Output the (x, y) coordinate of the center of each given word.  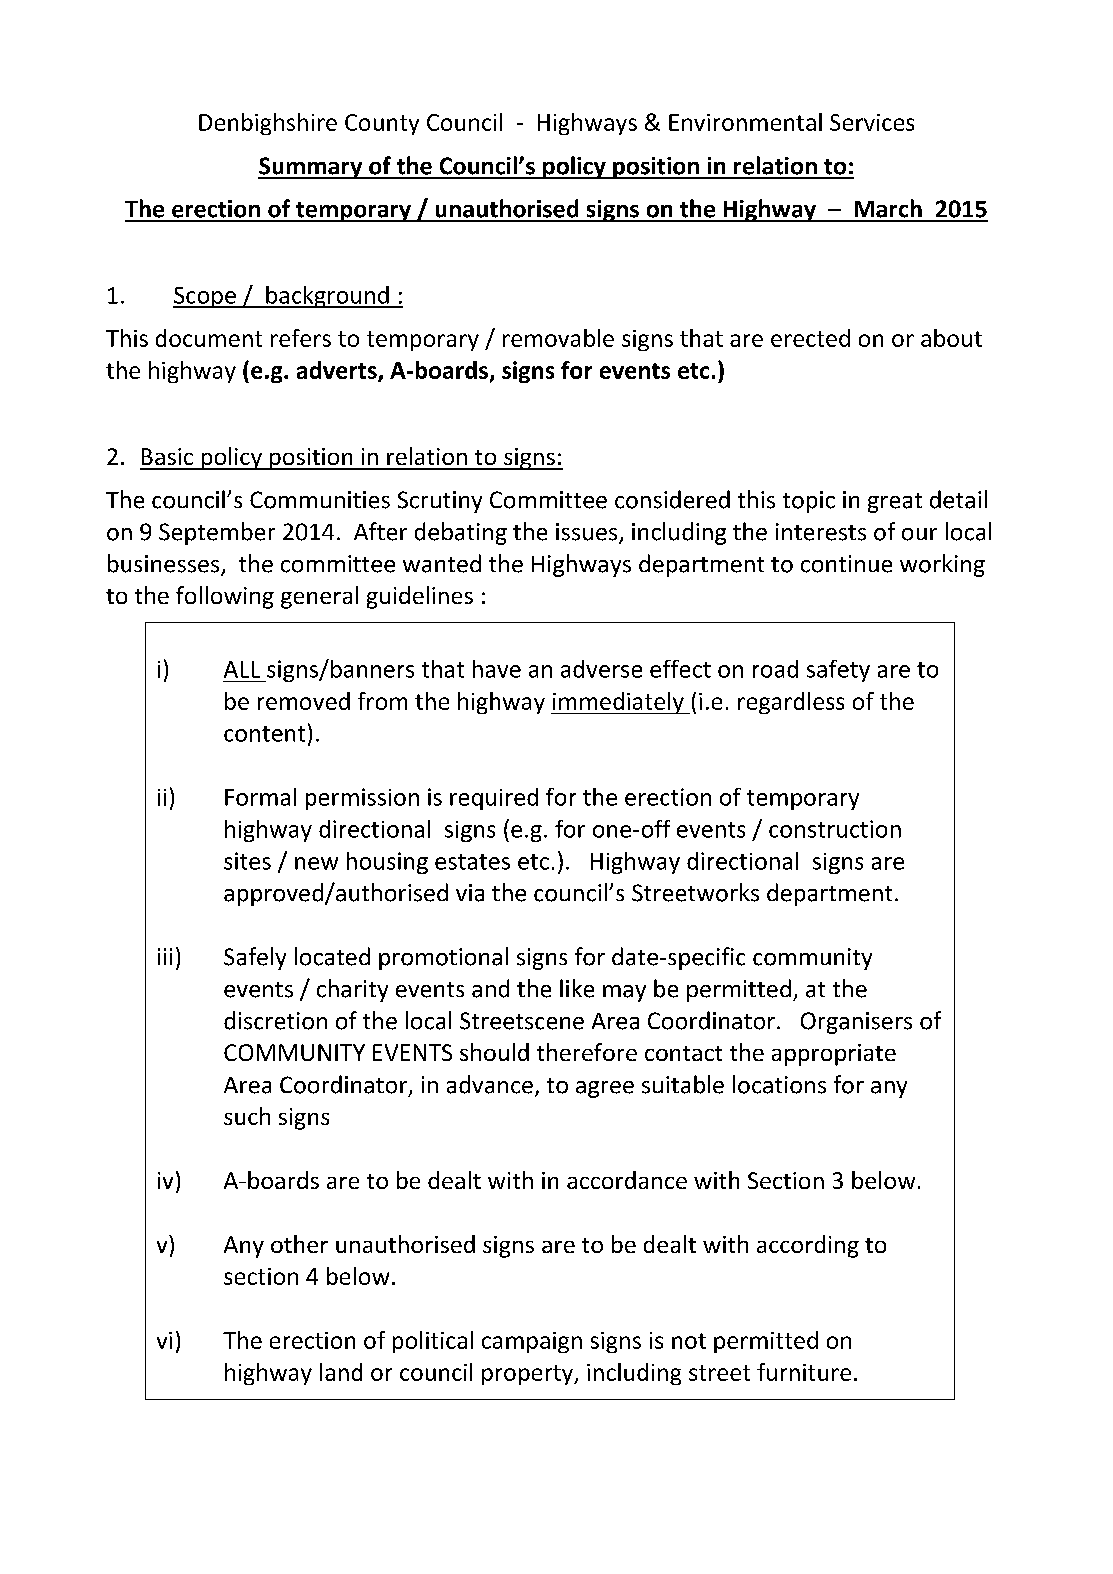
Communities (320, 500)
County (382, 124)
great (895, 503)
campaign (532, 1342)
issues (588, 533)
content (264, 734)
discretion (275, 1020)
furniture (804, 1372)
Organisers (856, 1023)
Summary (311, 168)
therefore (587, 1052)
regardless (791, 703)
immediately (618, 703)
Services (872, 122)
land (341, 1372)
